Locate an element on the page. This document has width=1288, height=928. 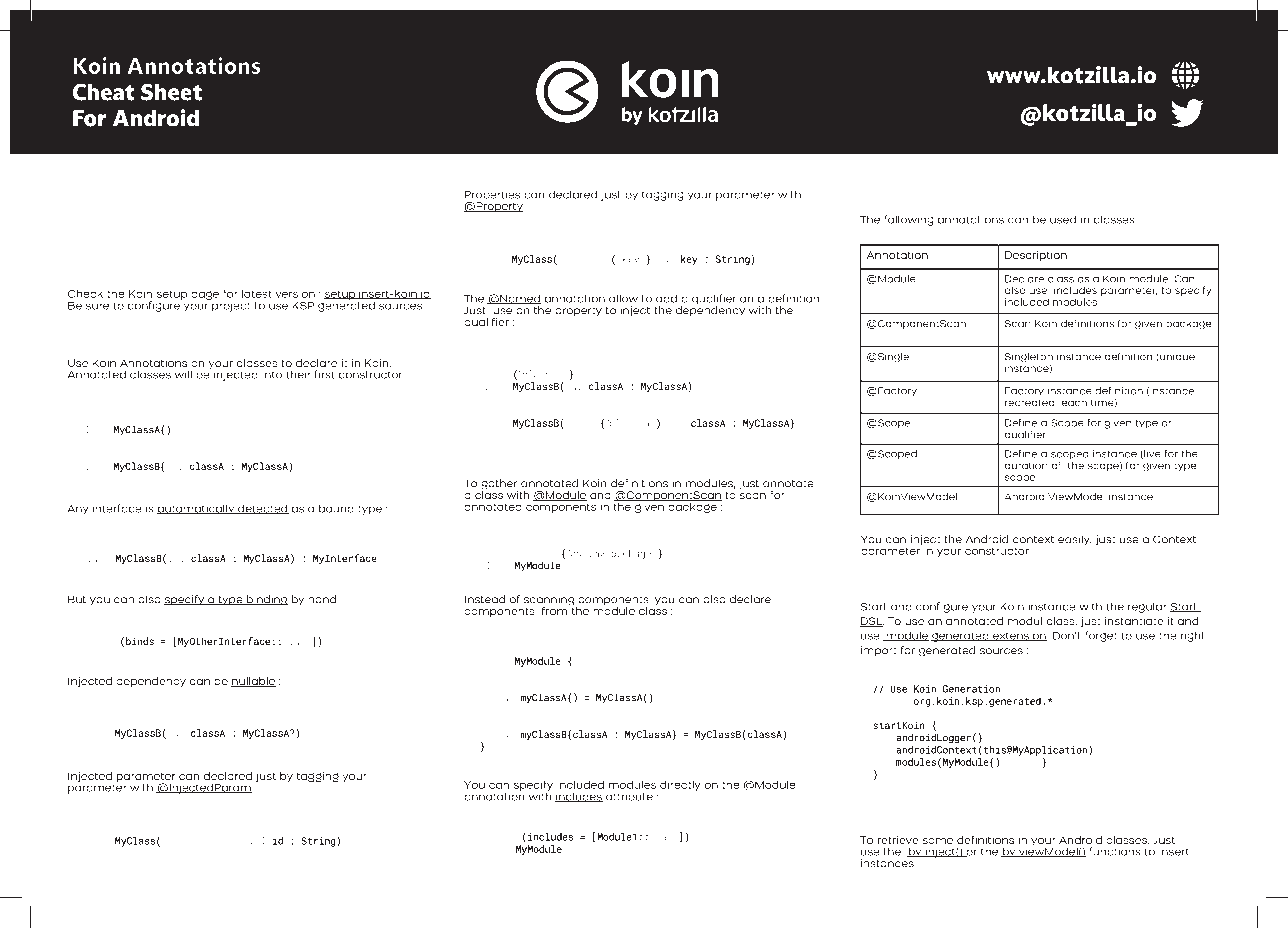
nullable is located at coordinates (253, 682).
